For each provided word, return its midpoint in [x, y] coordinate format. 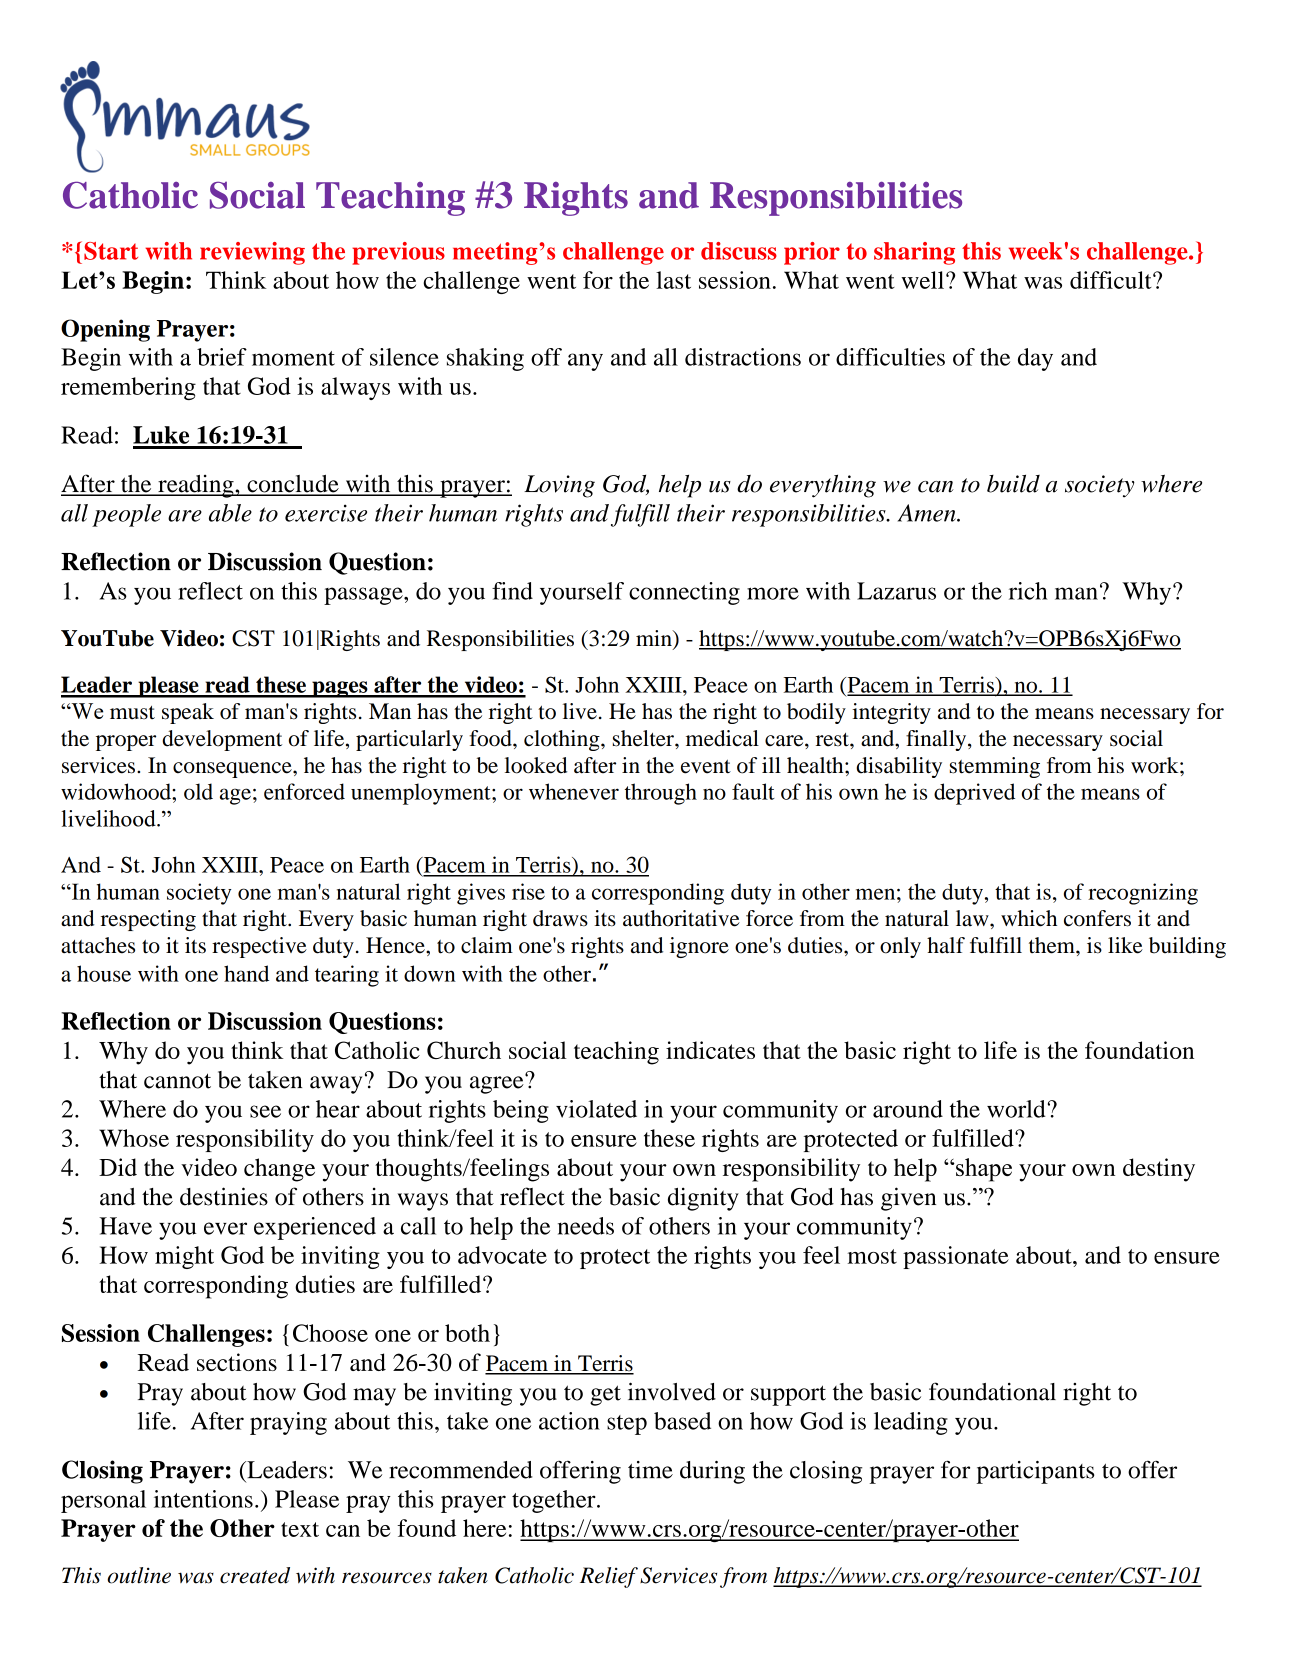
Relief [609, 1577]
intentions [203, 1499]
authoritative [681, 918]
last [673, 280]
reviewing [252, 253]
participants [1036, 1472]
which [1029, 918]
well [924, 280]
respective [259, 947]
